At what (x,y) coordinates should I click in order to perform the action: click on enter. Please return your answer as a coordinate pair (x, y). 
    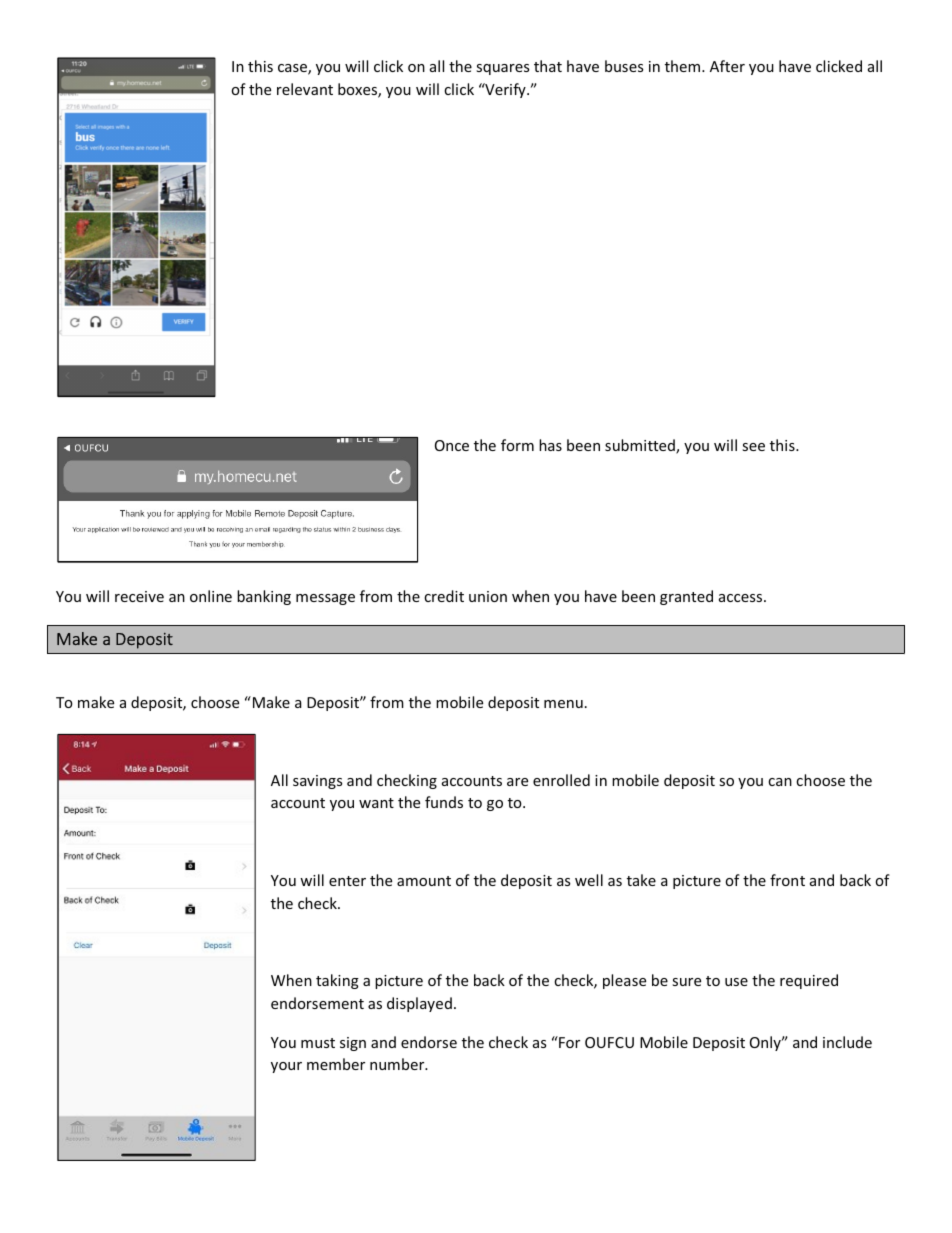
    Looking at the image, I should click on (347, 881).
